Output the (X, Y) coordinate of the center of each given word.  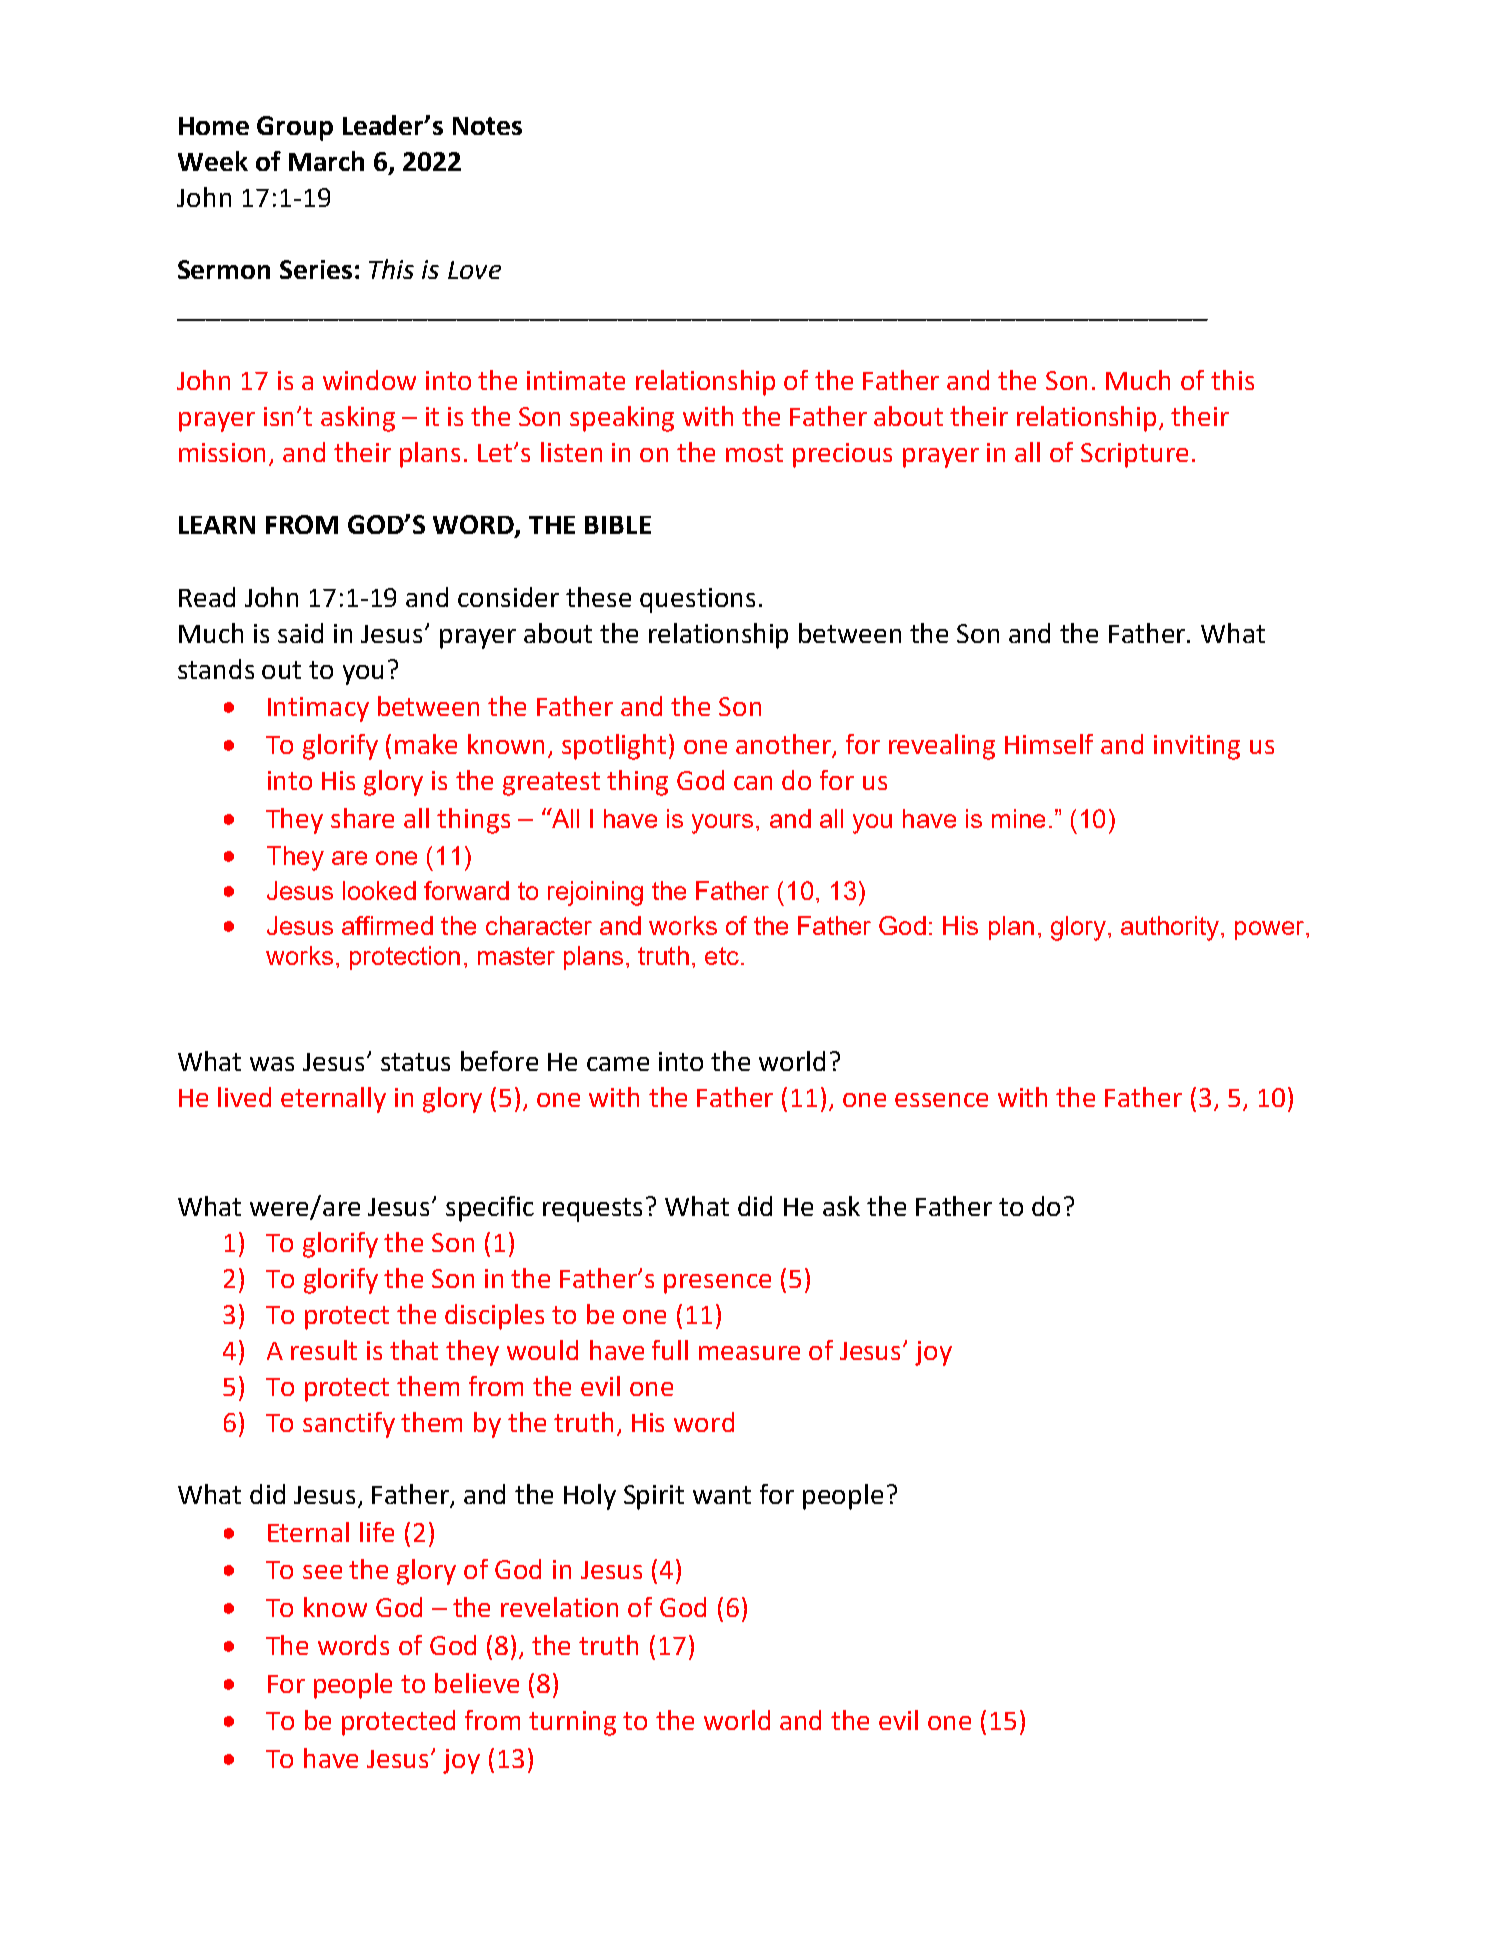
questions (697, 600)
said (300, 633)
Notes (487, 126)
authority (1171, 928)
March (326, 161)
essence (941, 1100)
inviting (1197, 747)
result (324, 1350)
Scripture (1134, 455)
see (322, 1572)
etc (722, 956)
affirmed (387, 925)
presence (717, 1284)
